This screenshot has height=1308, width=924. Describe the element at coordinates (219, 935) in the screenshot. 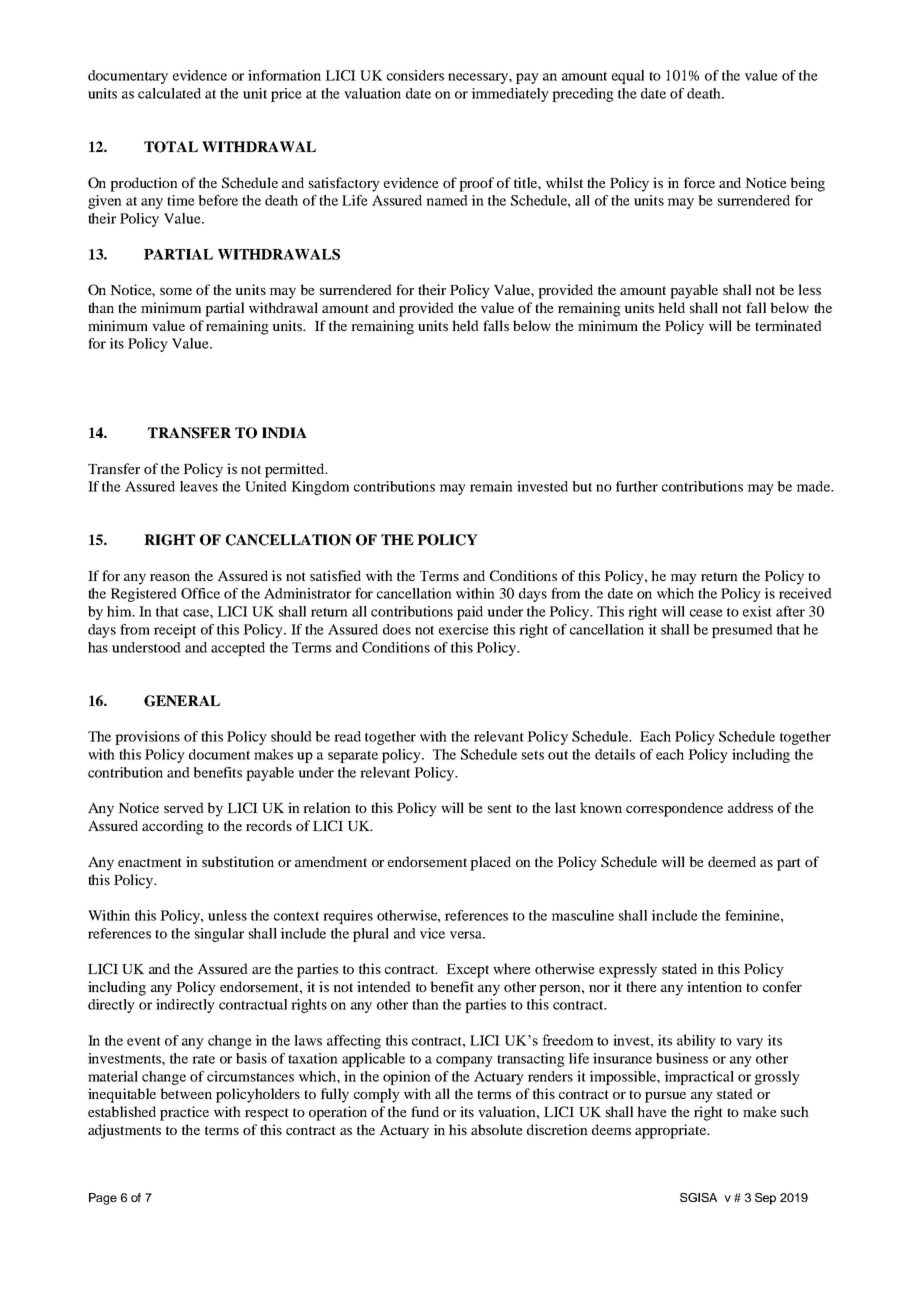

I see `singular` at that location.
